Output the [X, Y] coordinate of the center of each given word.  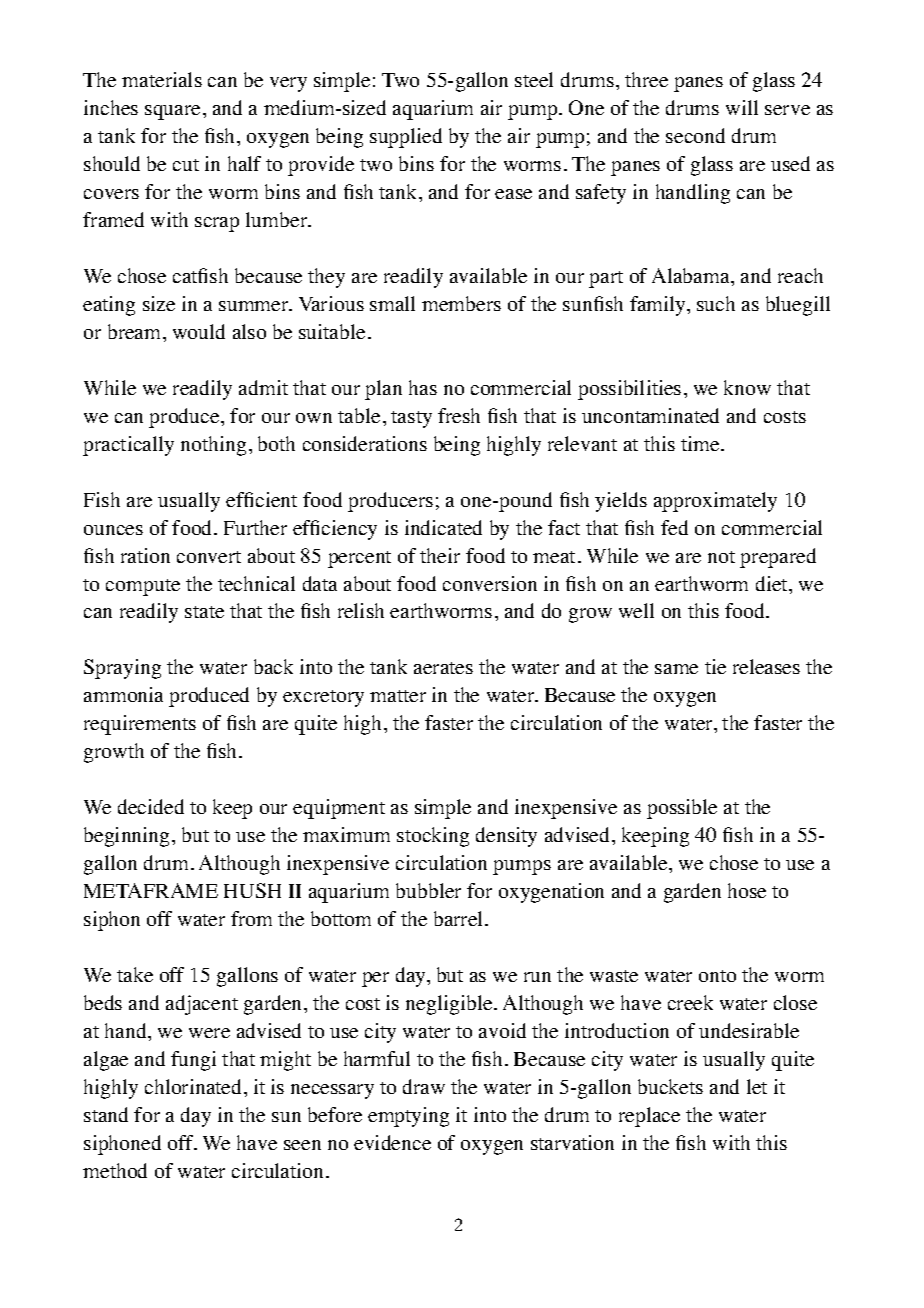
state [204, 612]
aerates [443, 668]
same [676, 669]
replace [649, 1117]
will [742, 107]
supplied [406, 138]
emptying [408, 1117]
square [172, 112]
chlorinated [195, 1086]
